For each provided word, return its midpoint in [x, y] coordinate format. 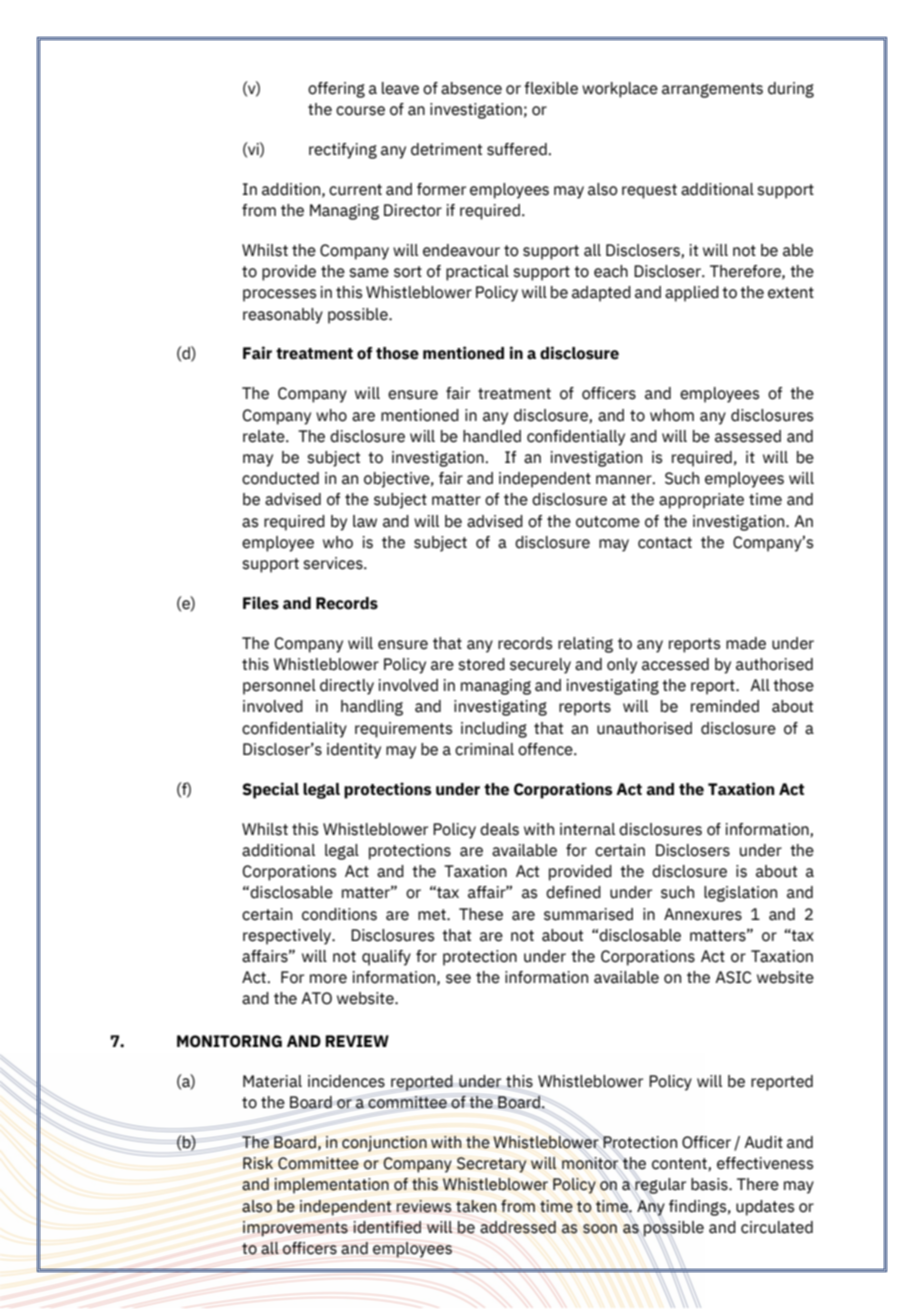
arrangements [712, 90]
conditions [339, 914]
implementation [331, 1186]
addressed [518, 1227]
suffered [517, 149]
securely [540, 666]
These [481, 914]
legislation [740, 894]
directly [347, 687]
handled [492, 436]
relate [265, 436]
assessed [748, 436]
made [746, 643]
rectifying [343, 151]
